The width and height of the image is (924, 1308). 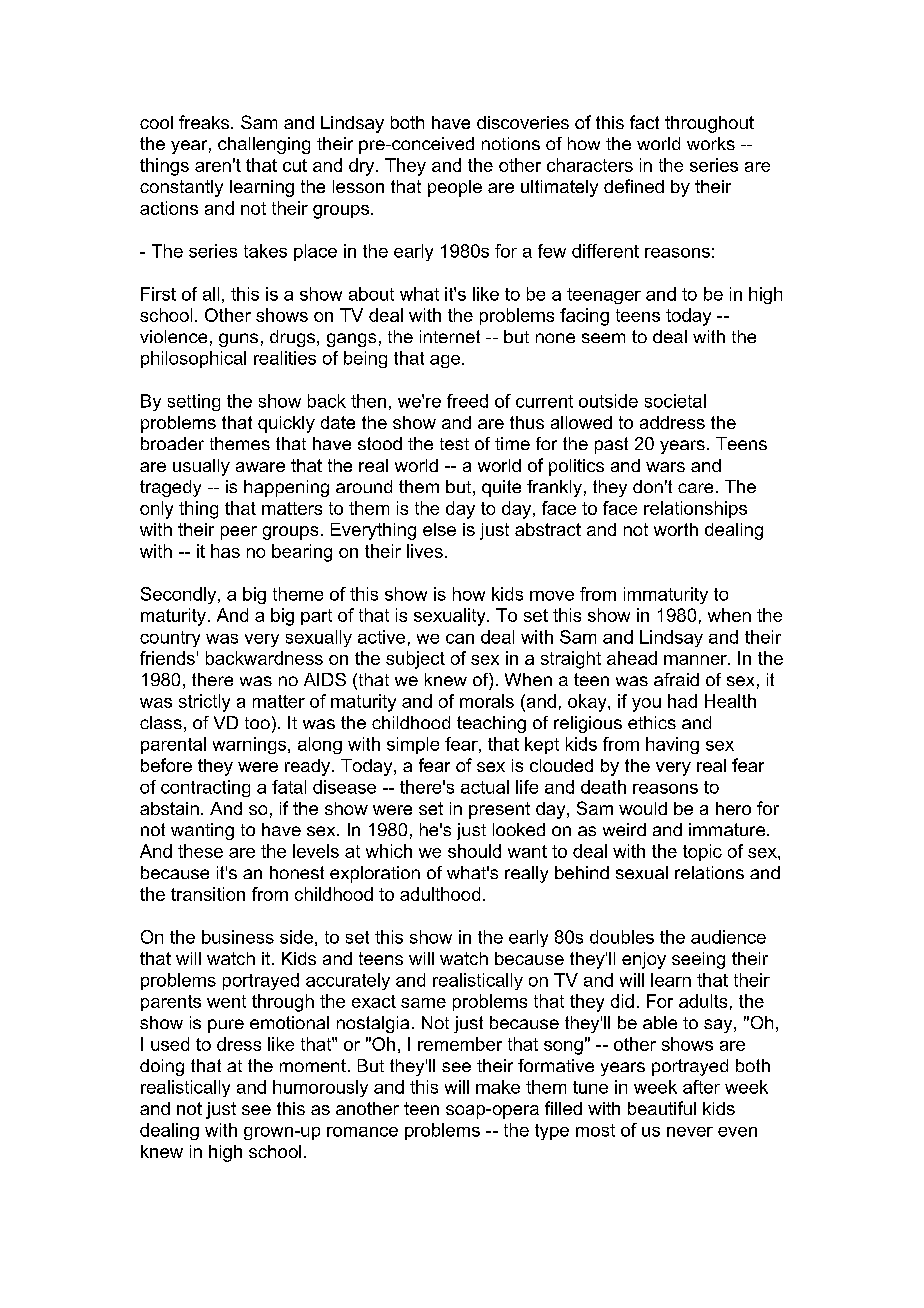 What do you see at coordinates (455, 188) in the image?
I see `people` at bounding box center [455, 188].
